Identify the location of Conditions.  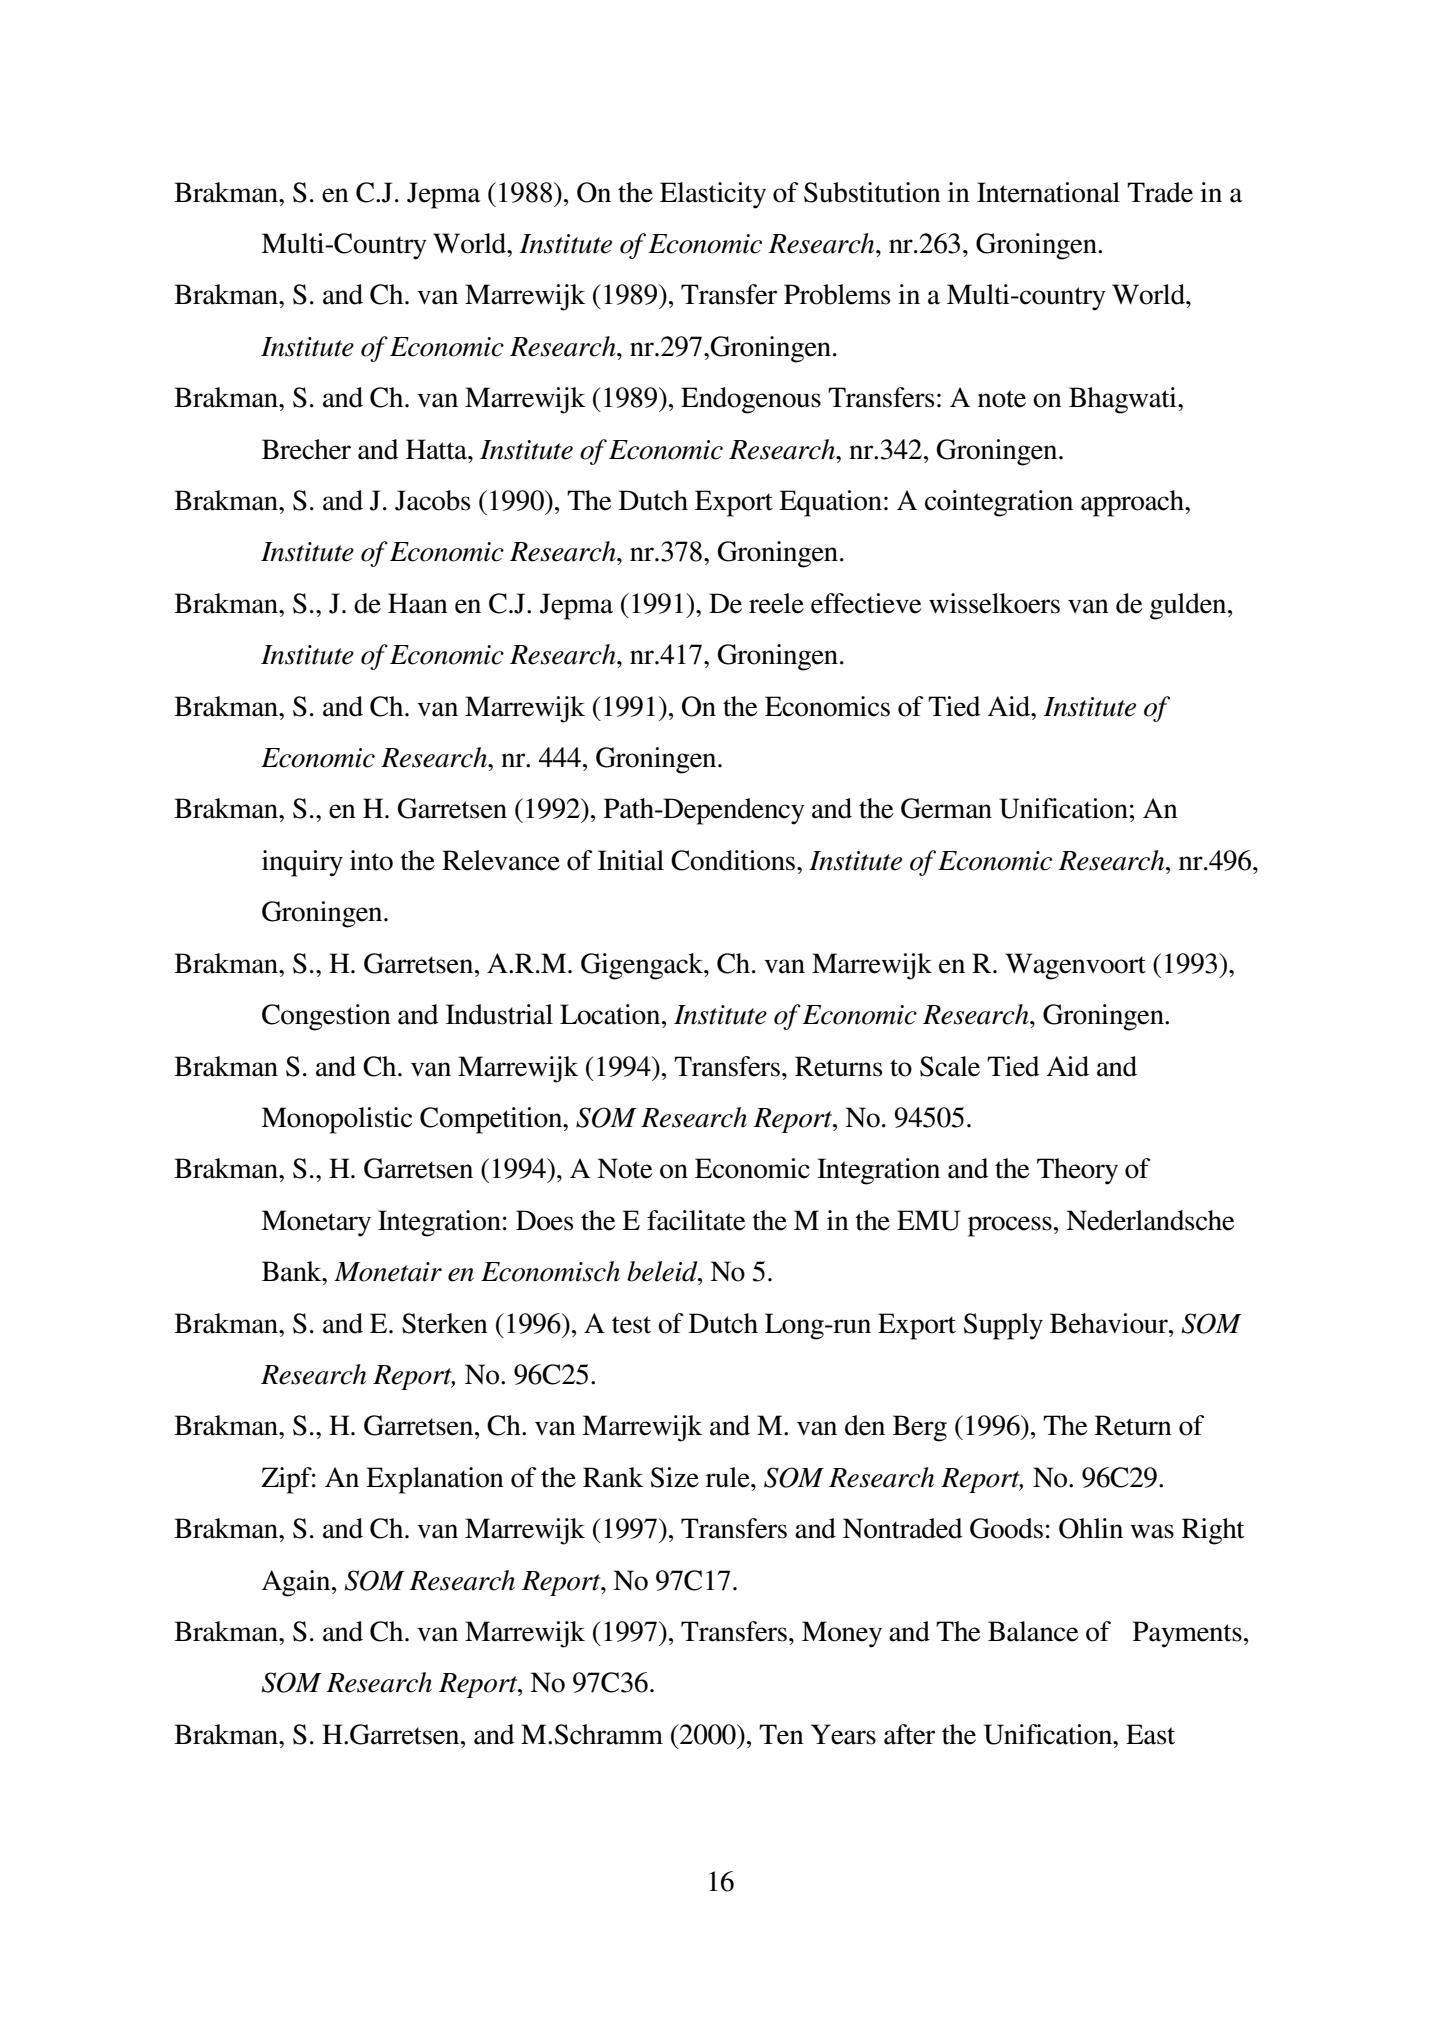
(734, 860).
